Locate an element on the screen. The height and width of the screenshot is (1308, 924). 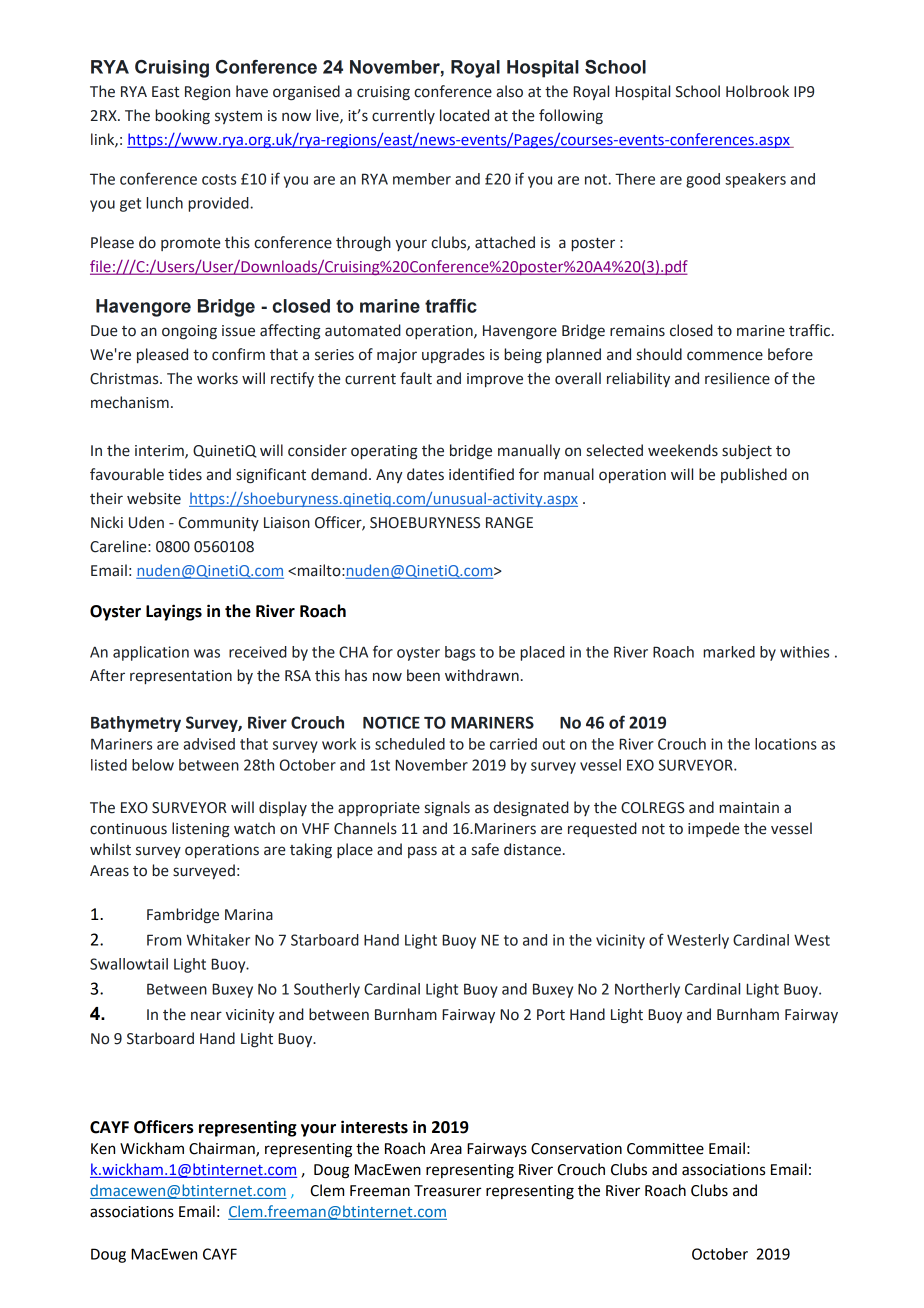
located is located at coordinates (464, 115).
